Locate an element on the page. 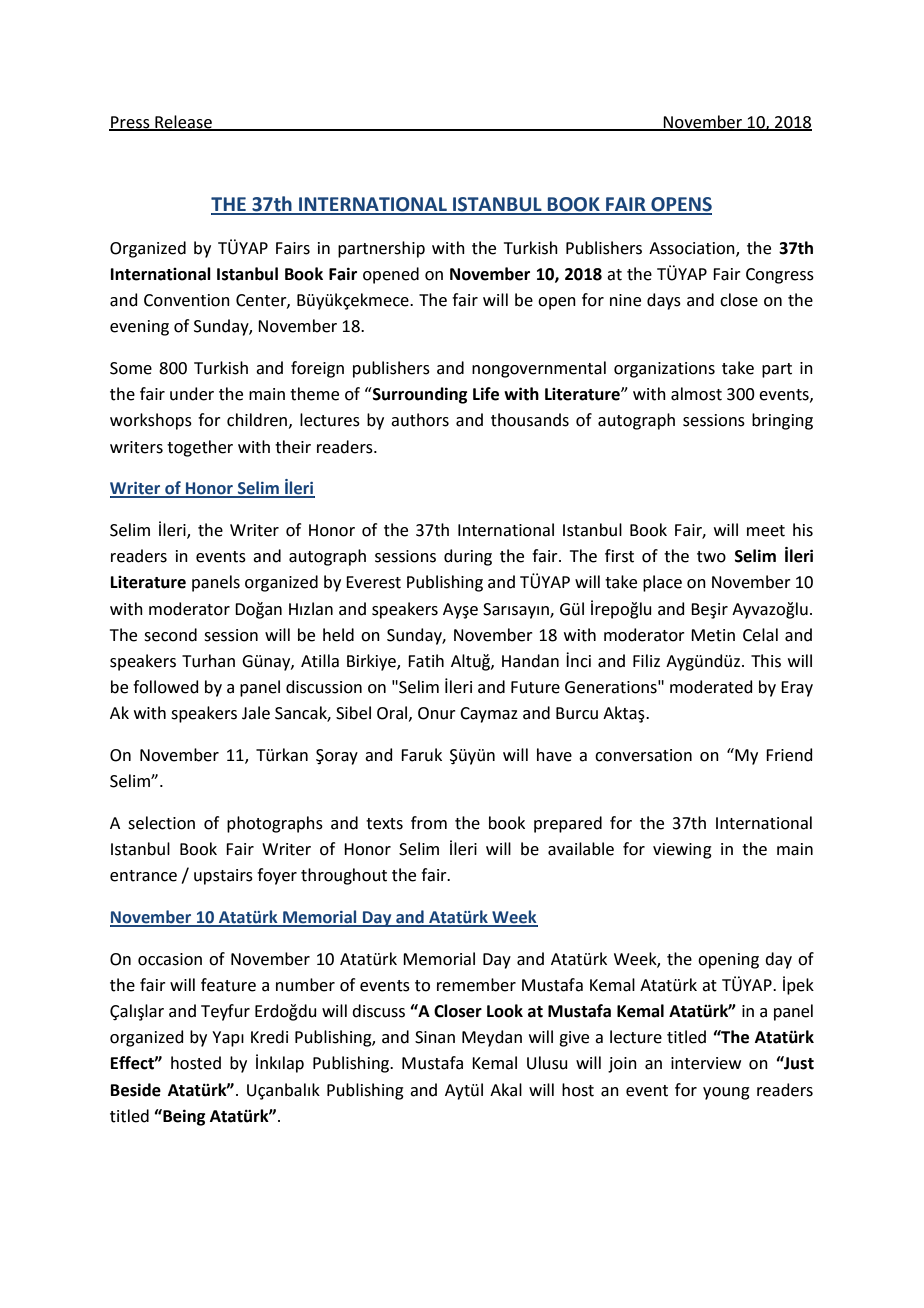  Association is located at coordinates (693, 249).
